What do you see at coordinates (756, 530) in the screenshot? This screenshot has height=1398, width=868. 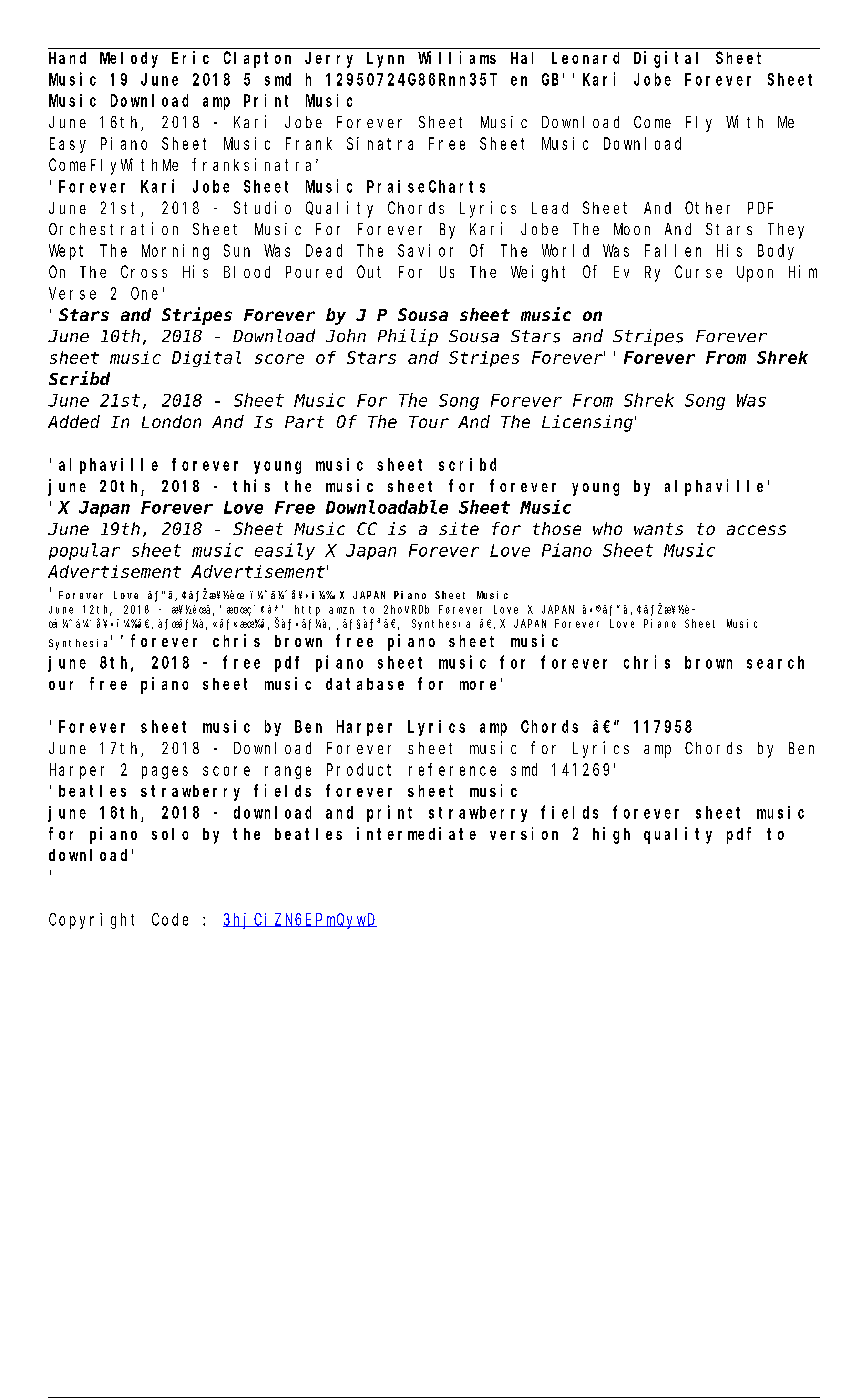 I see `access` at bounding box center [756, 530].
